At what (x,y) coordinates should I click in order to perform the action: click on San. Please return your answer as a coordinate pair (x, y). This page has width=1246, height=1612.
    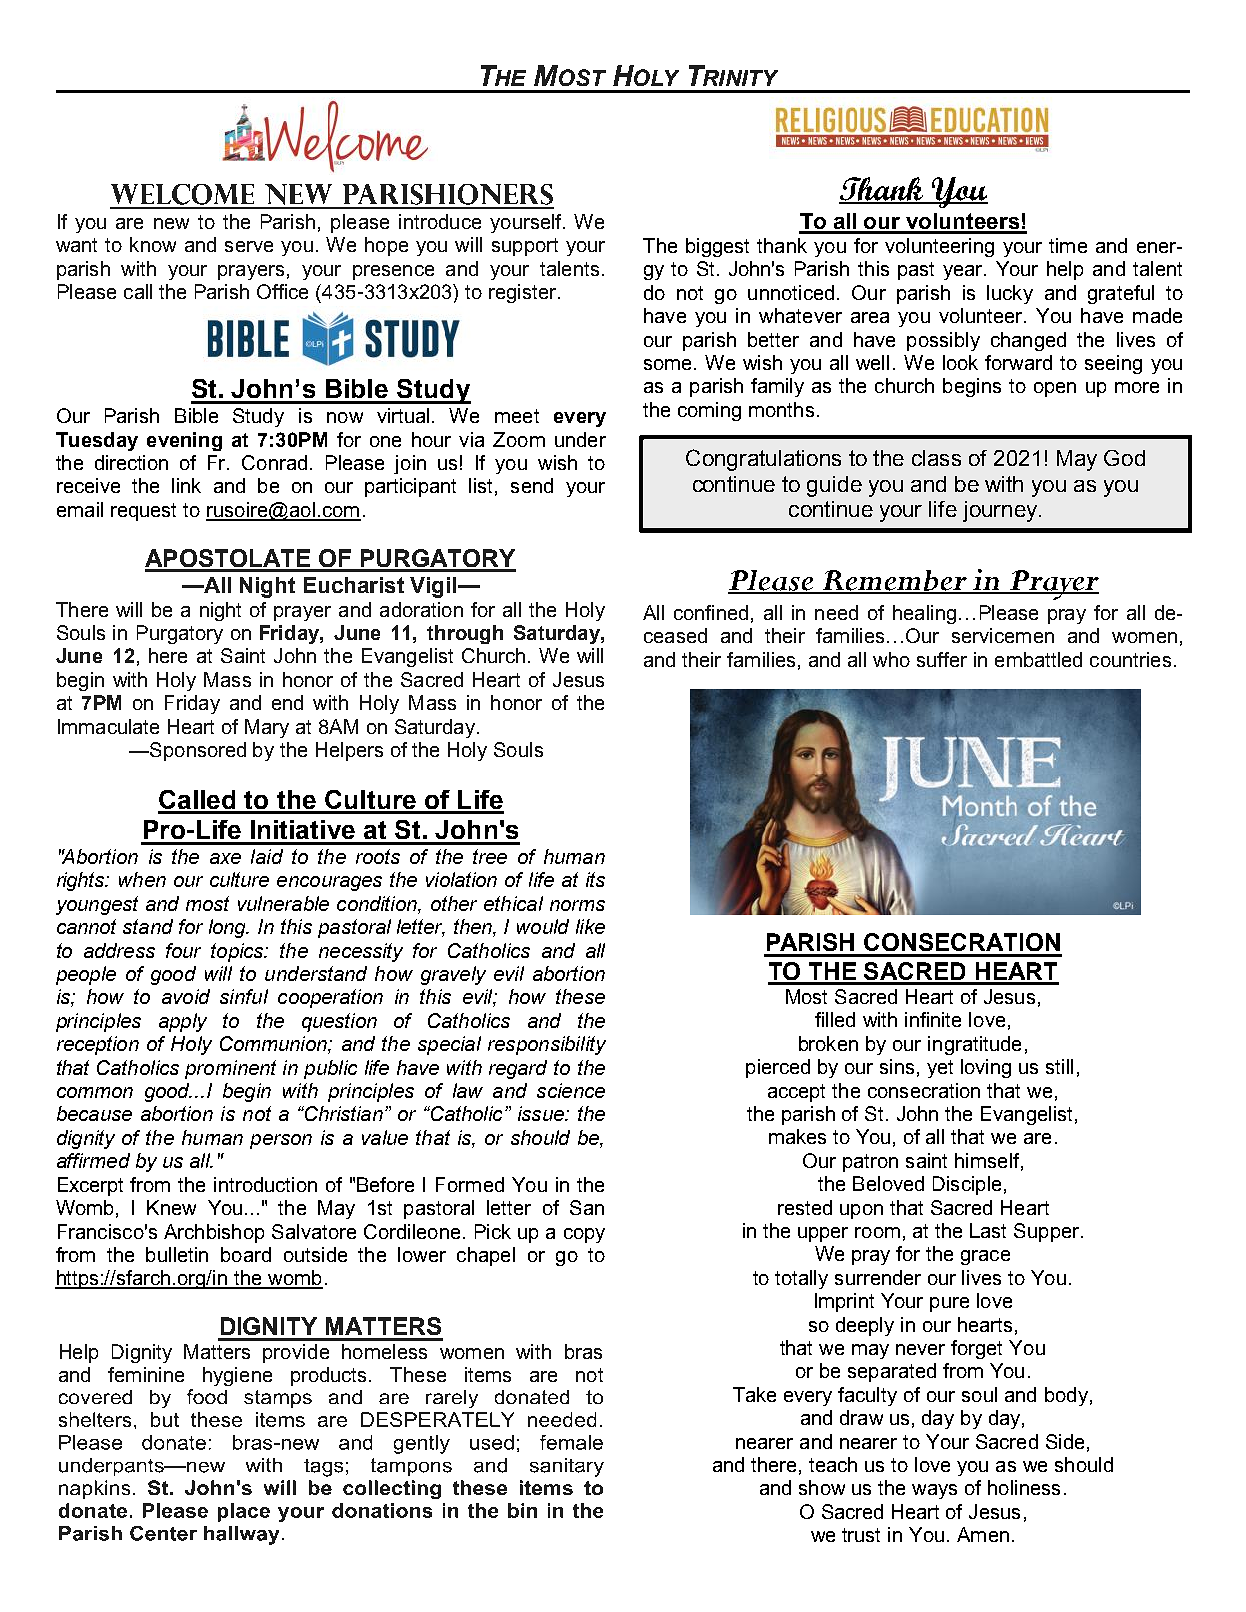
    Looking at the image, I should click on (587, 1207).
